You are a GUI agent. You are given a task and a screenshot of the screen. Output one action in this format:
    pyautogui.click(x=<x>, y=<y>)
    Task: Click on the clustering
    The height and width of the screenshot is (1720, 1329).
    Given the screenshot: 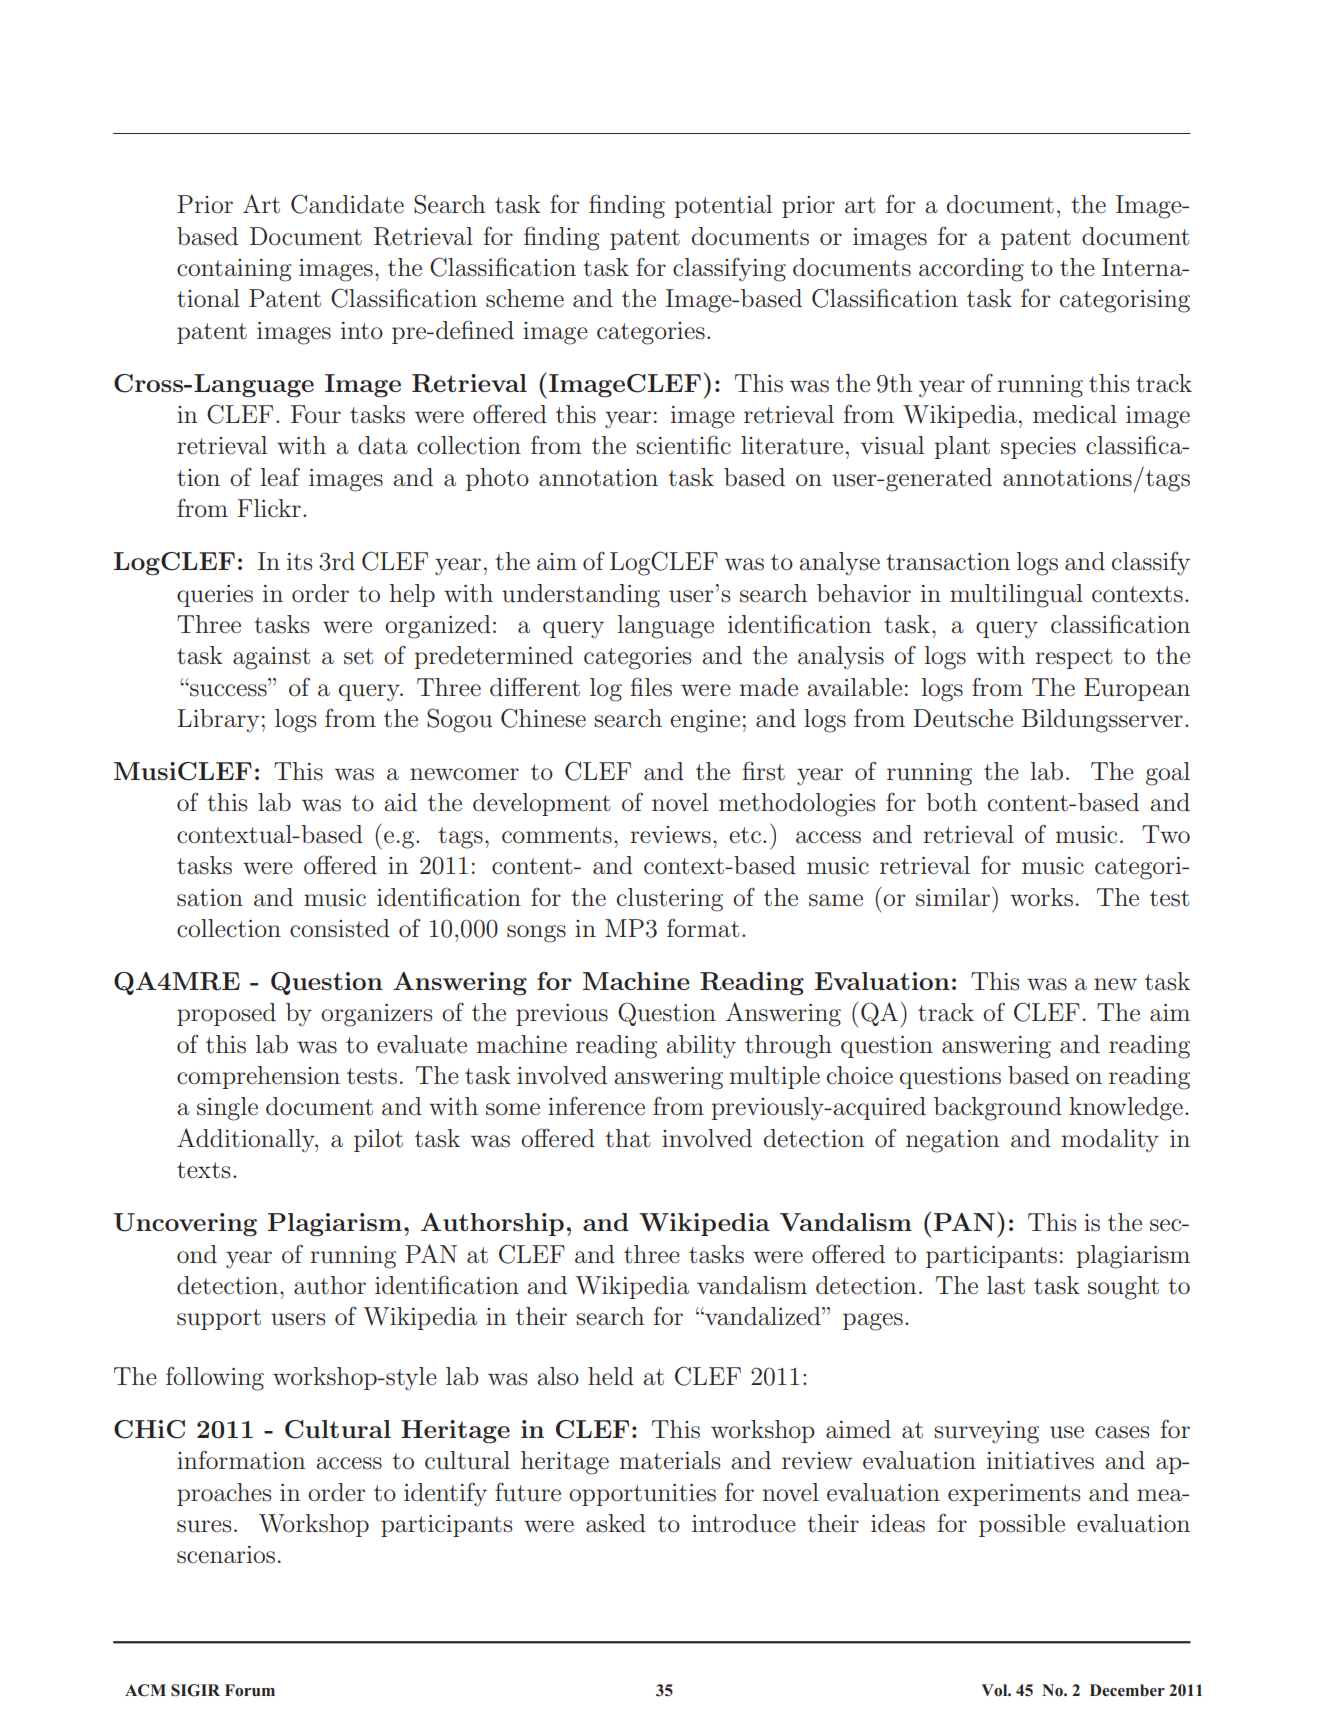 What is the action you would take?
    pyautogui.click(x=670, y=900)
